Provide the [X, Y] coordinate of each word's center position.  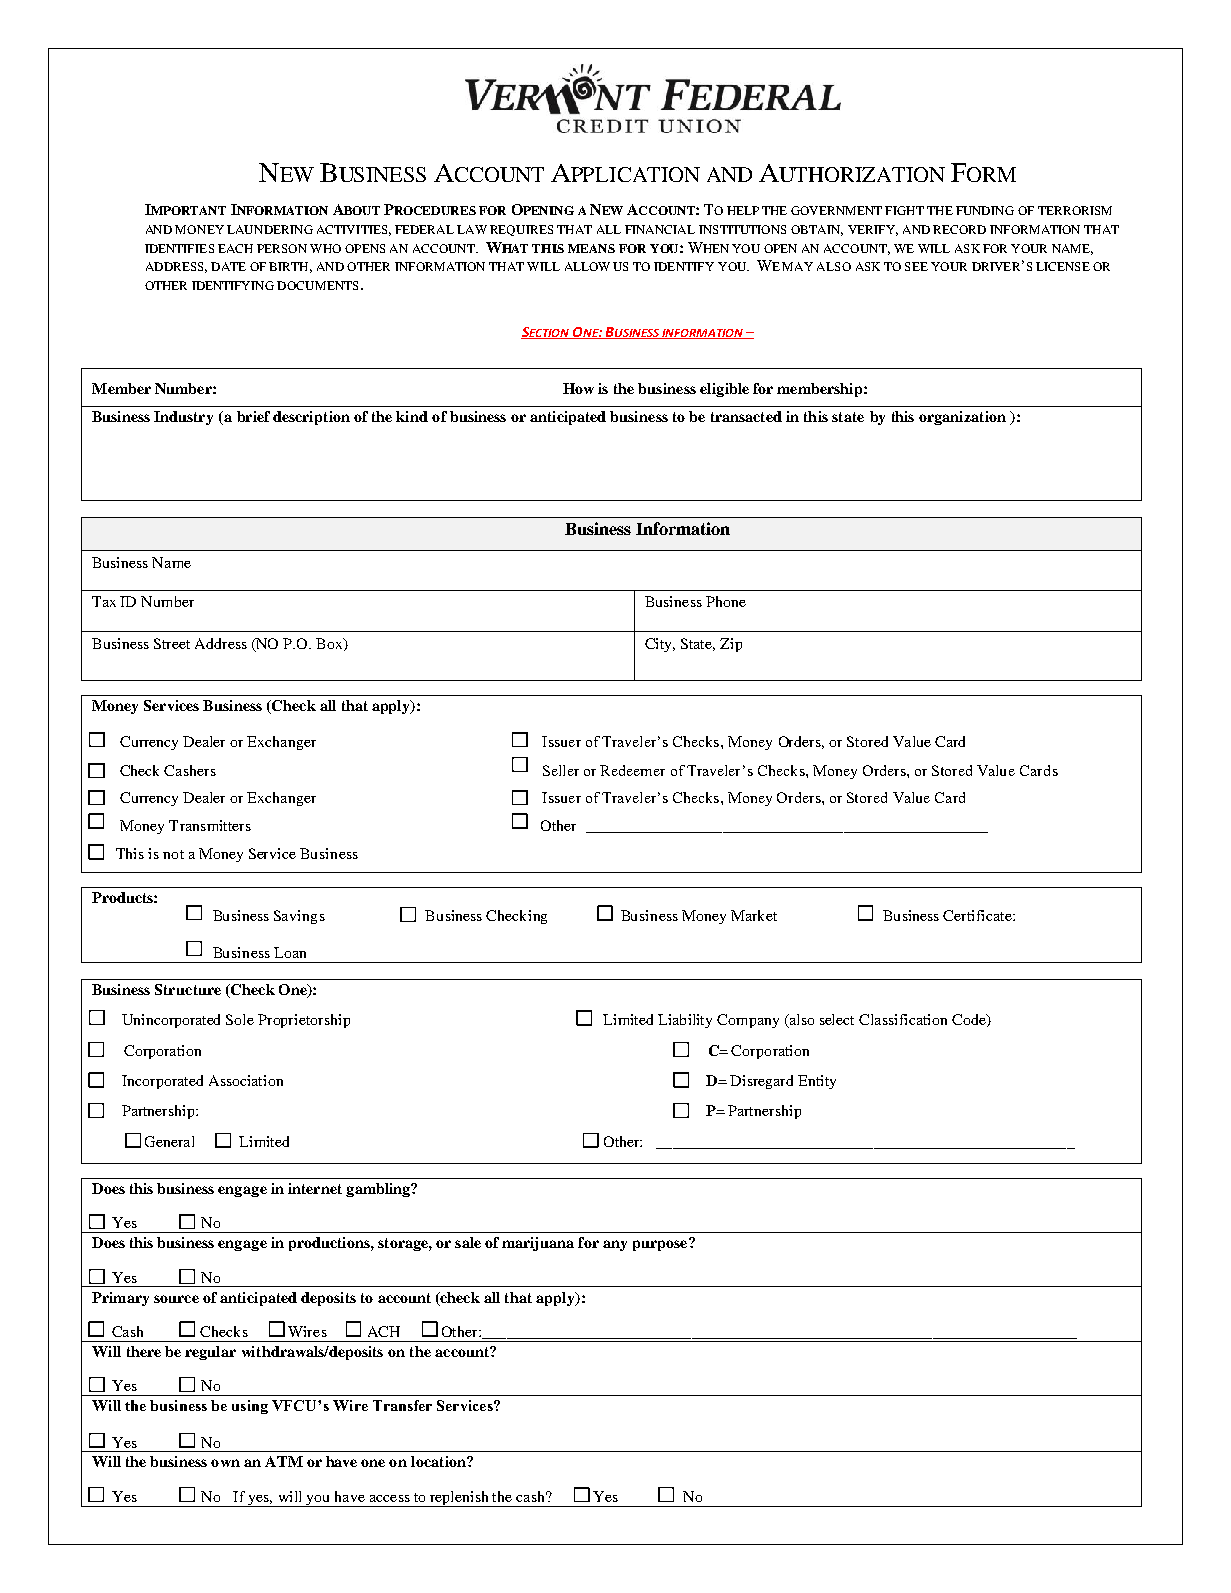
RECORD [959, 229]
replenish [460, 1499]
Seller [561, 770]
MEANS [591, 248]
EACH [235, 248]
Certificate [978, 915]
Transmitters [210, 825]
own [225, 1463]
